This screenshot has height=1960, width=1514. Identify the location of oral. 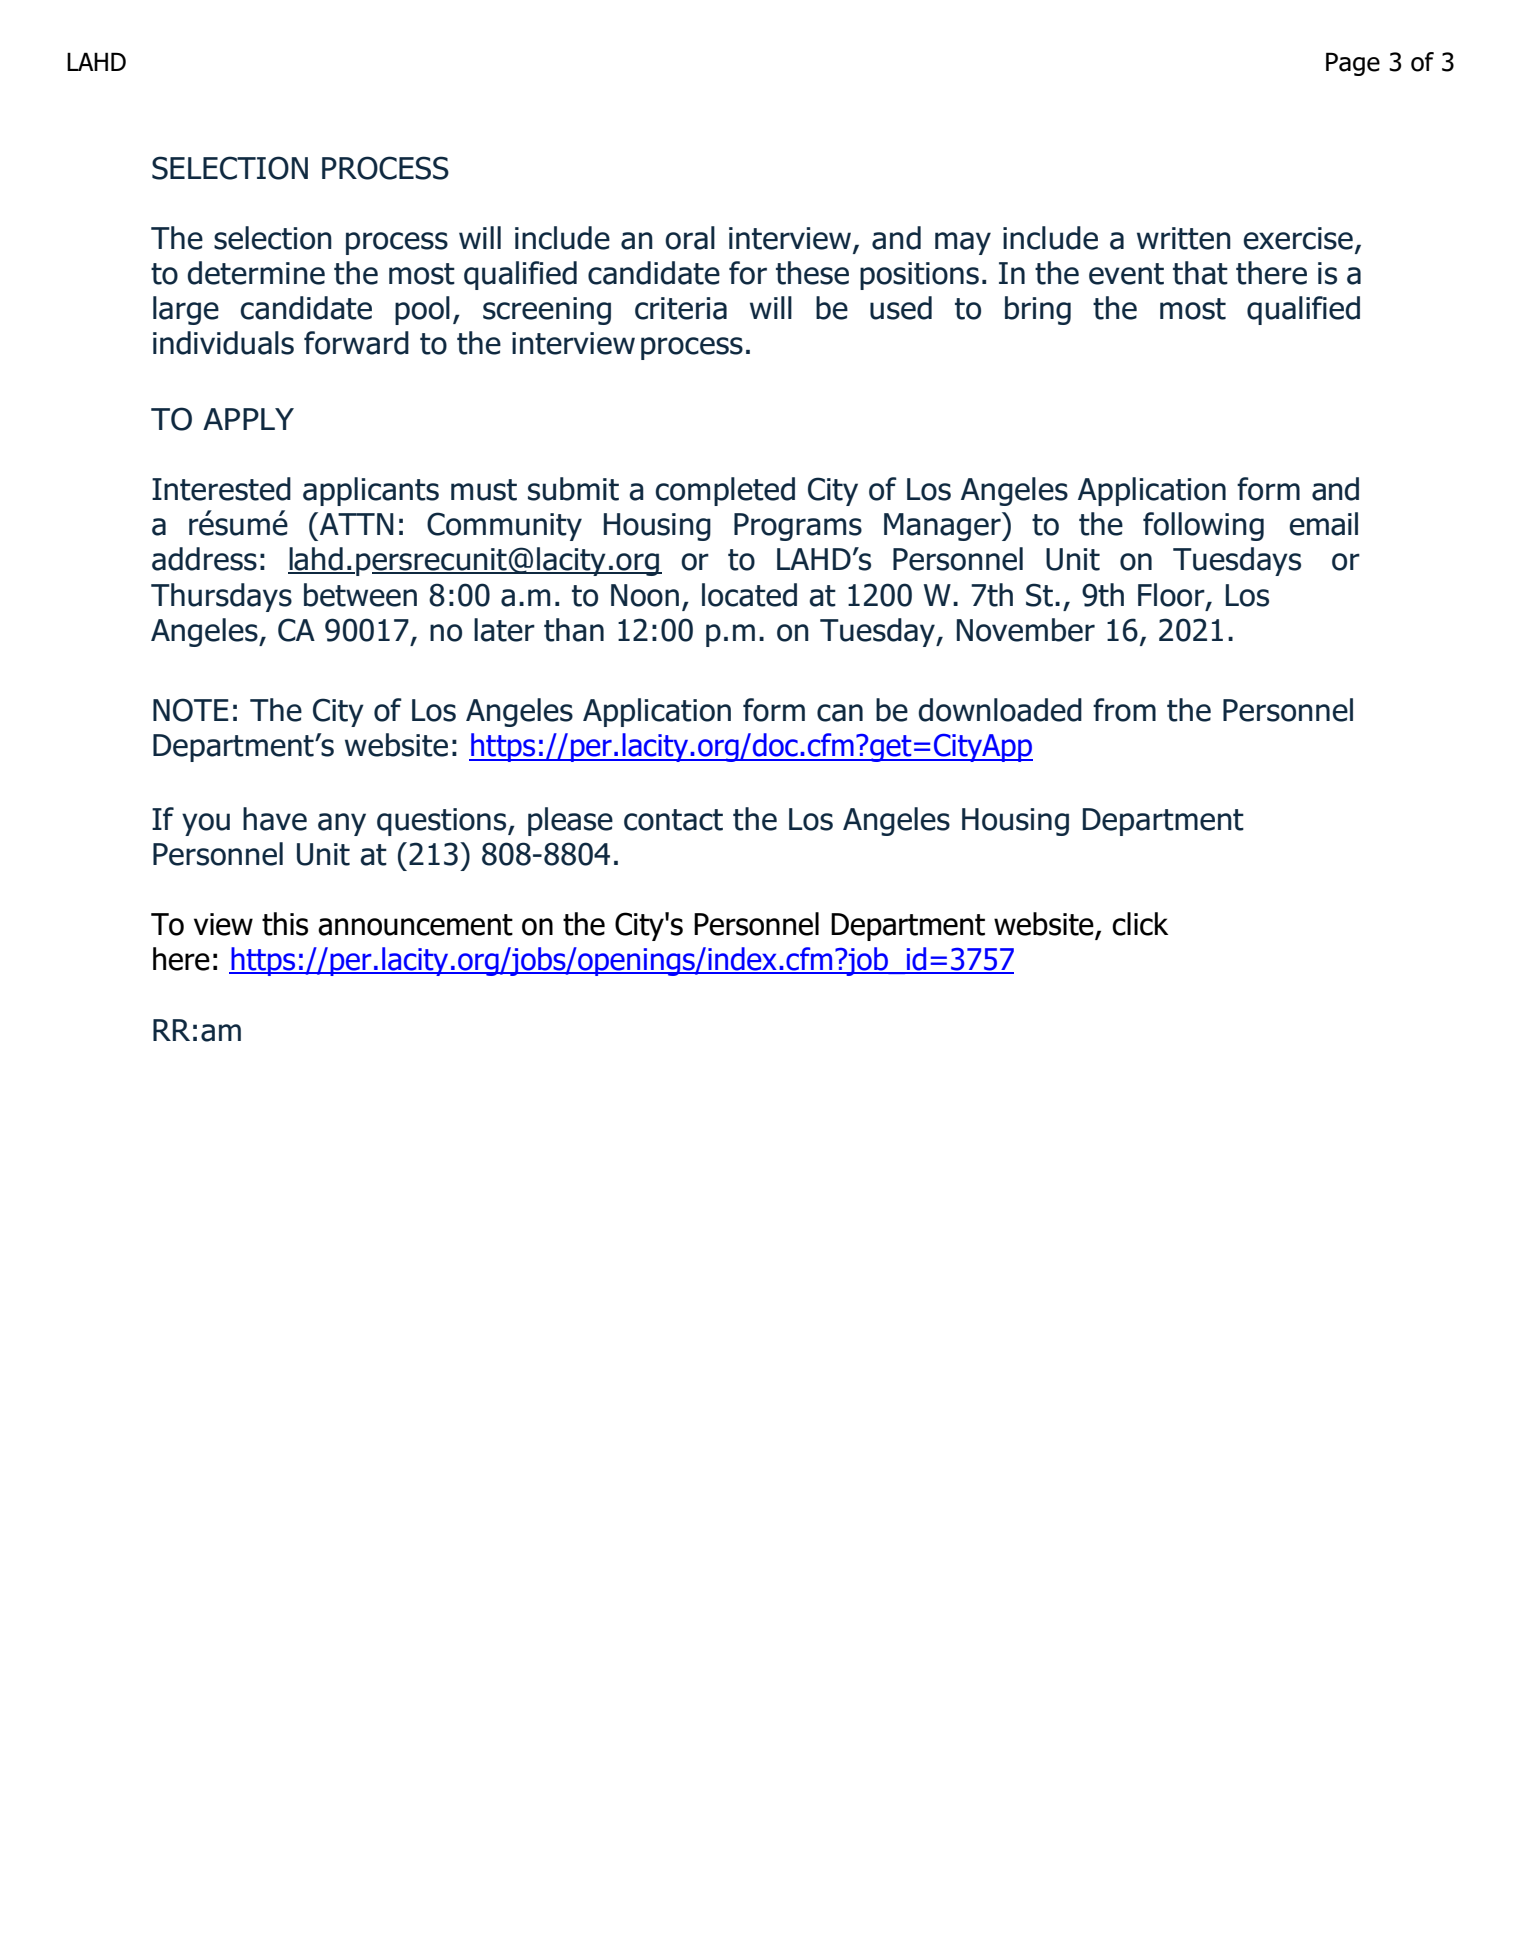
(690, 238).
